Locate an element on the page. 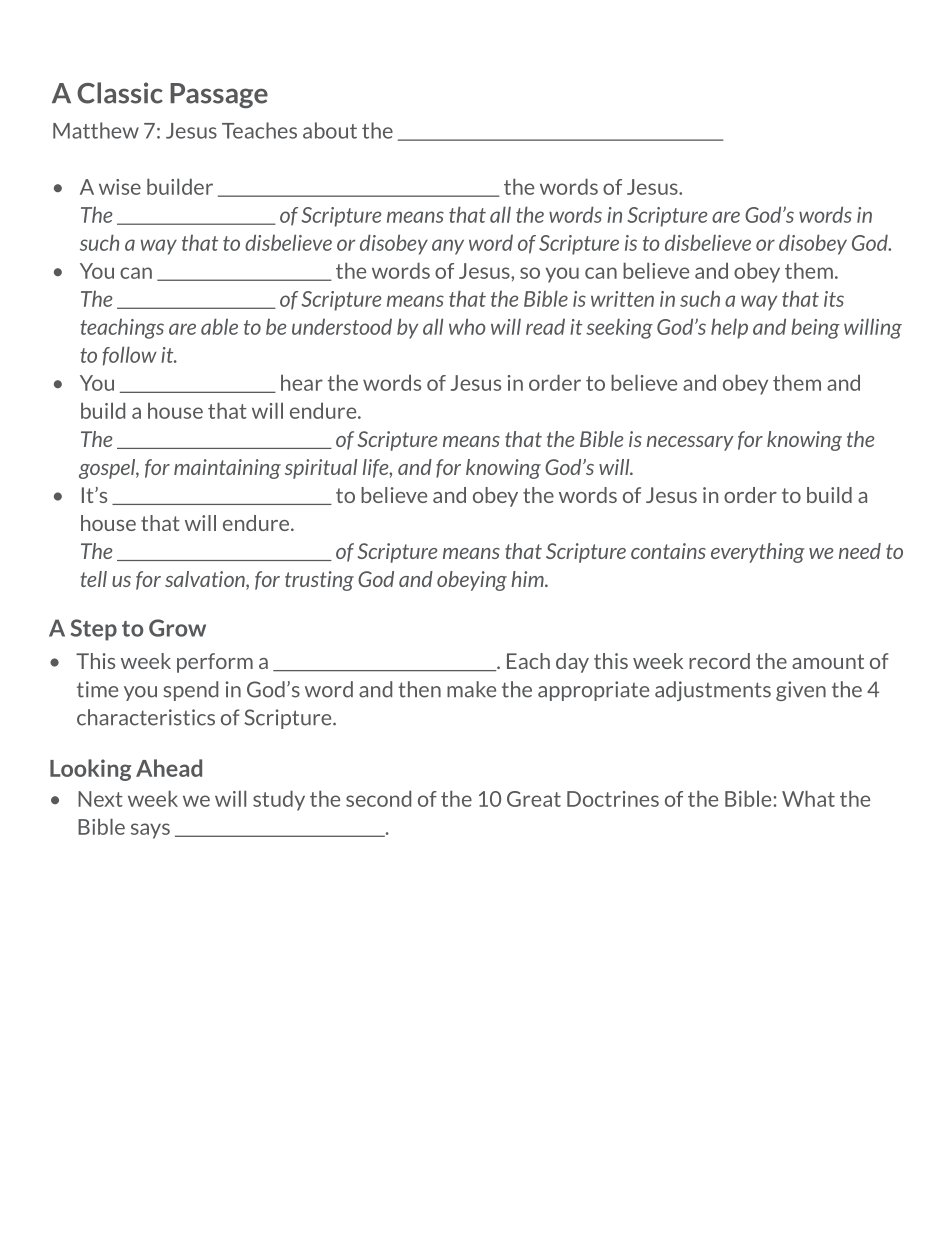 The image size is (952, 1233). necessary is located at coordinates (690, 443).
